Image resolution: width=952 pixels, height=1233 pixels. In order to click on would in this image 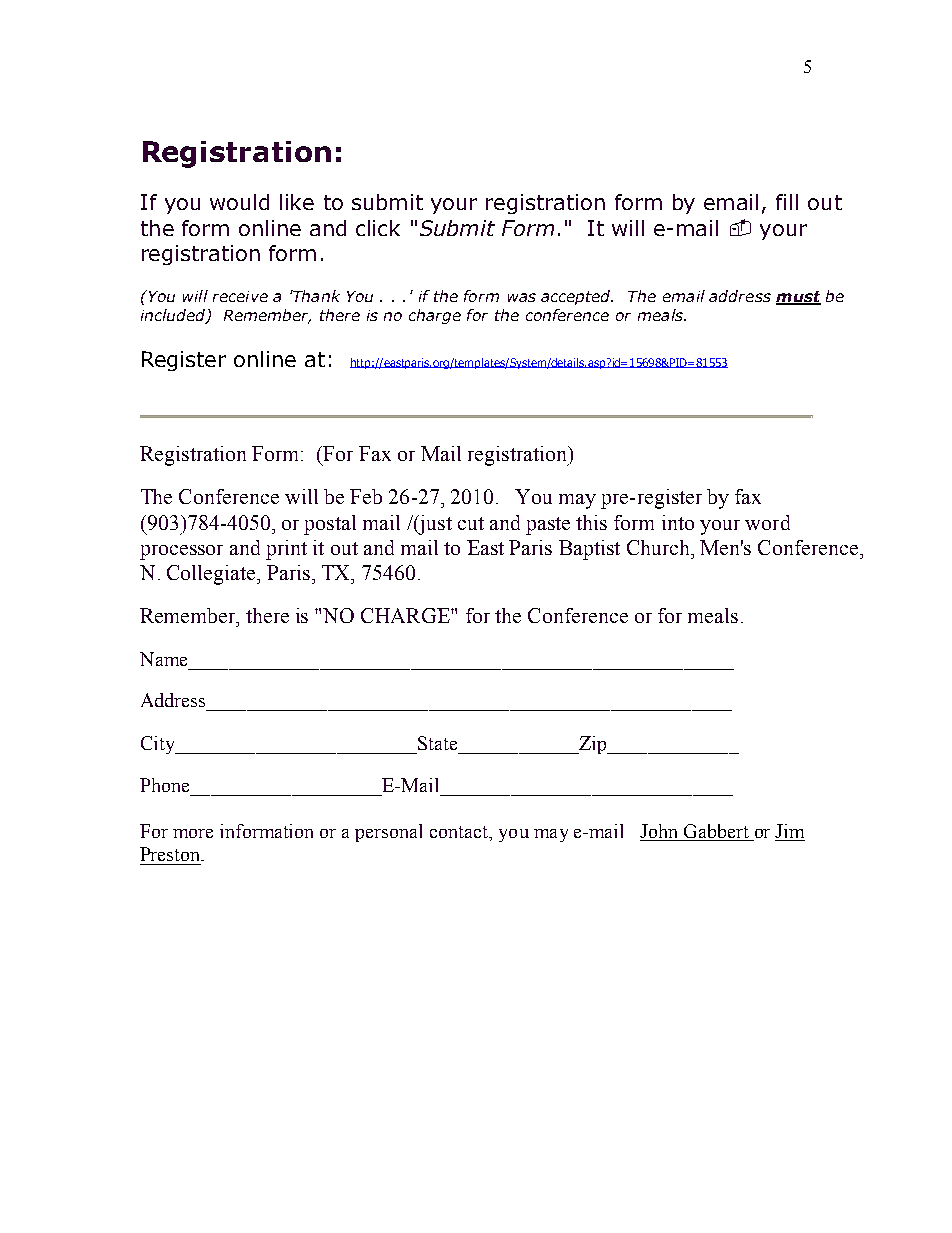, I will do `click(239, 202)`.
